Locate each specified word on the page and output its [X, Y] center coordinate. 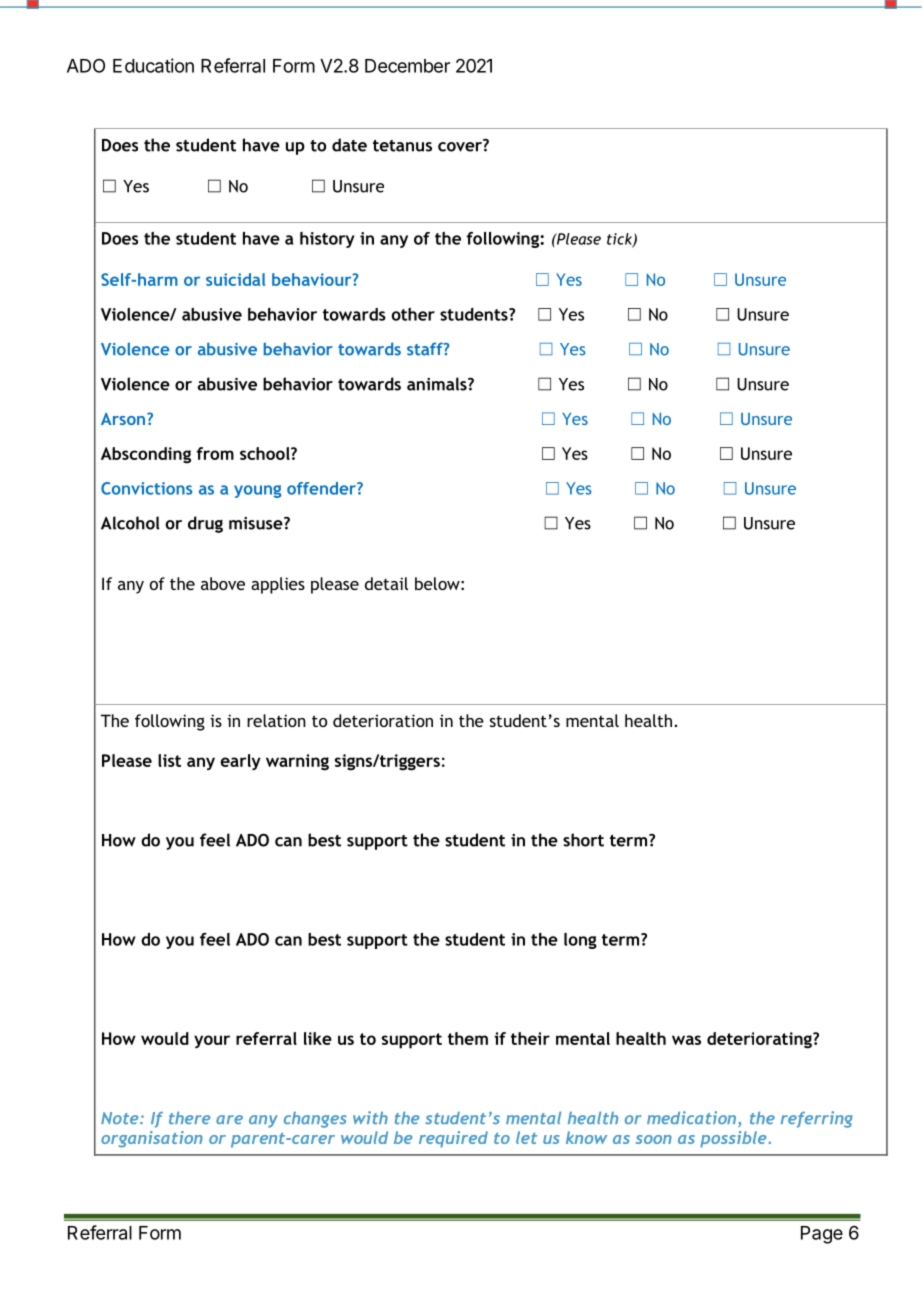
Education [153, 65]
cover [461, 146]
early [241, 762]
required [453, 1139]
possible [734, 1139]
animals [438, 384]
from [215, 453]
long [580, 941]
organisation [152, 1139]
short [583, 840]
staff [426, 349]
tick [620, 240]
